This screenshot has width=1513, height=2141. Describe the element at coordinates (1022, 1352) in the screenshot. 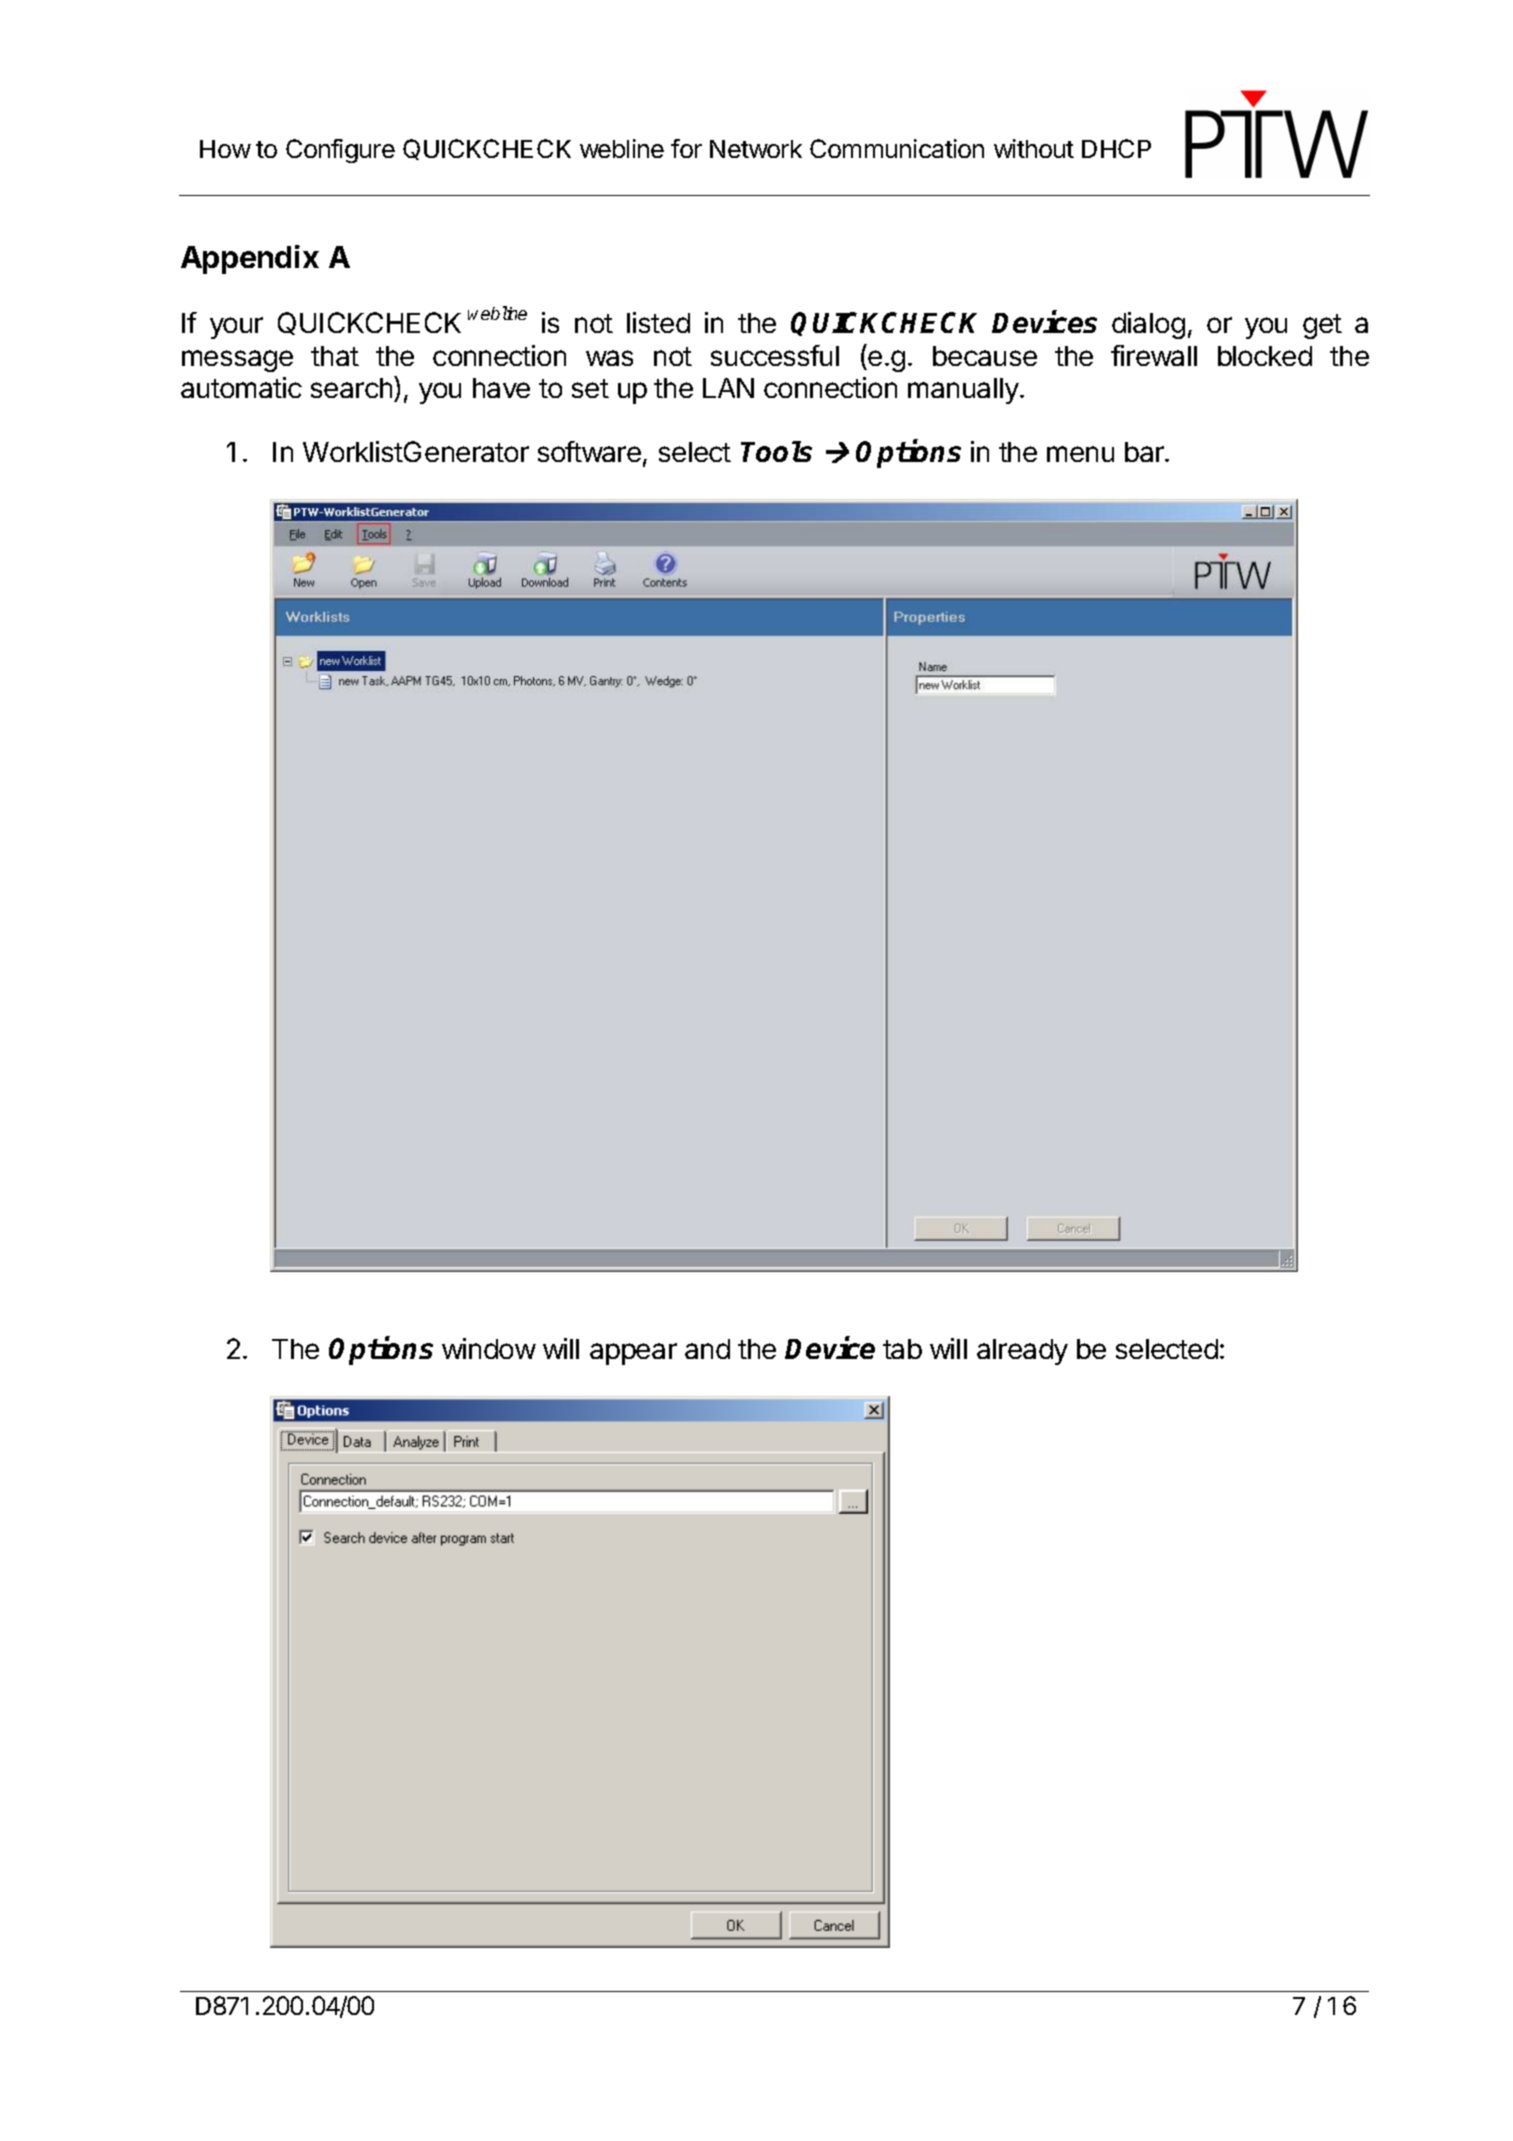

I see `already` at that location.
